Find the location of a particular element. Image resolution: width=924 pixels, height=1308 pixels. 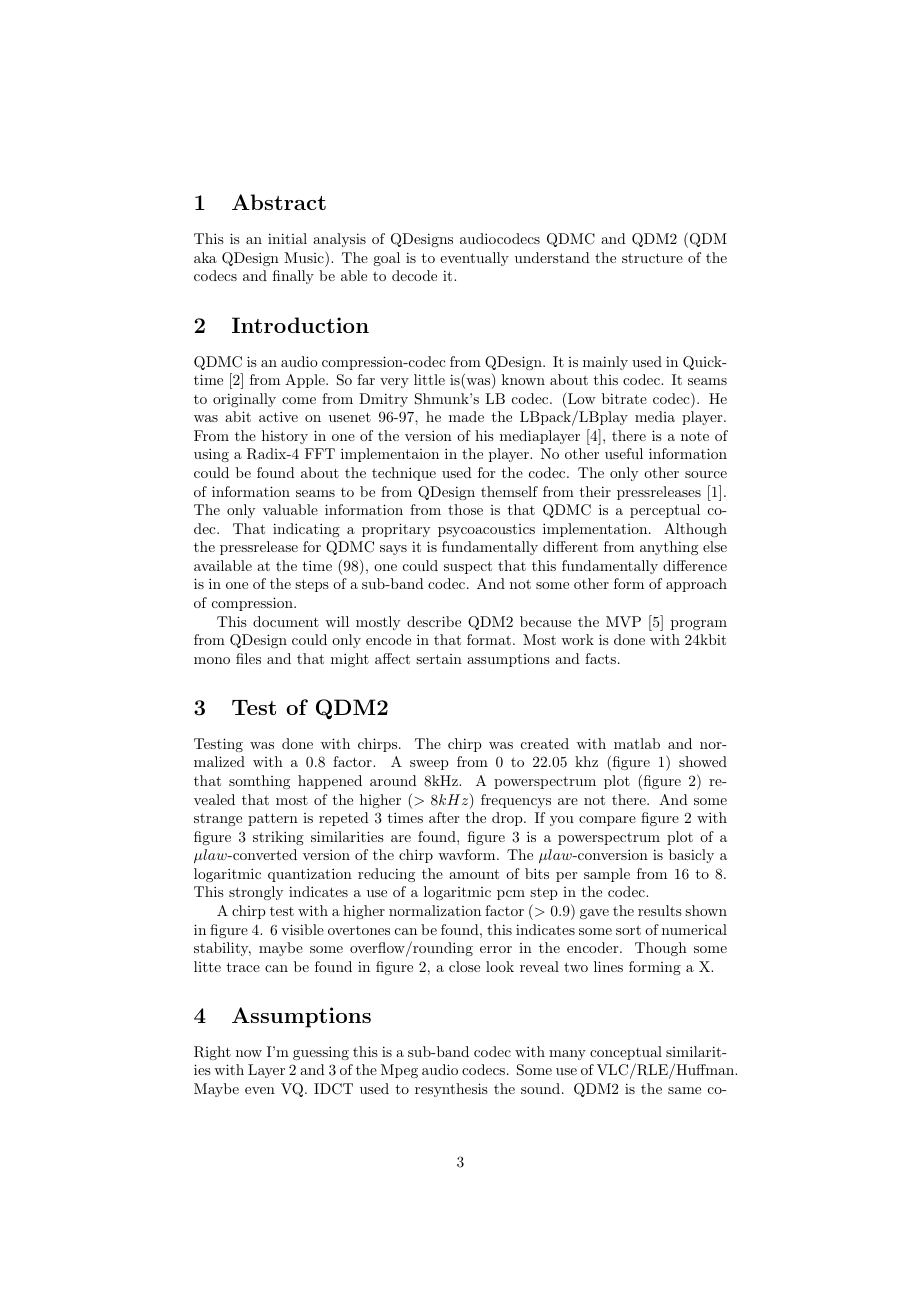

matlab is located at coordinates (637, 743).
